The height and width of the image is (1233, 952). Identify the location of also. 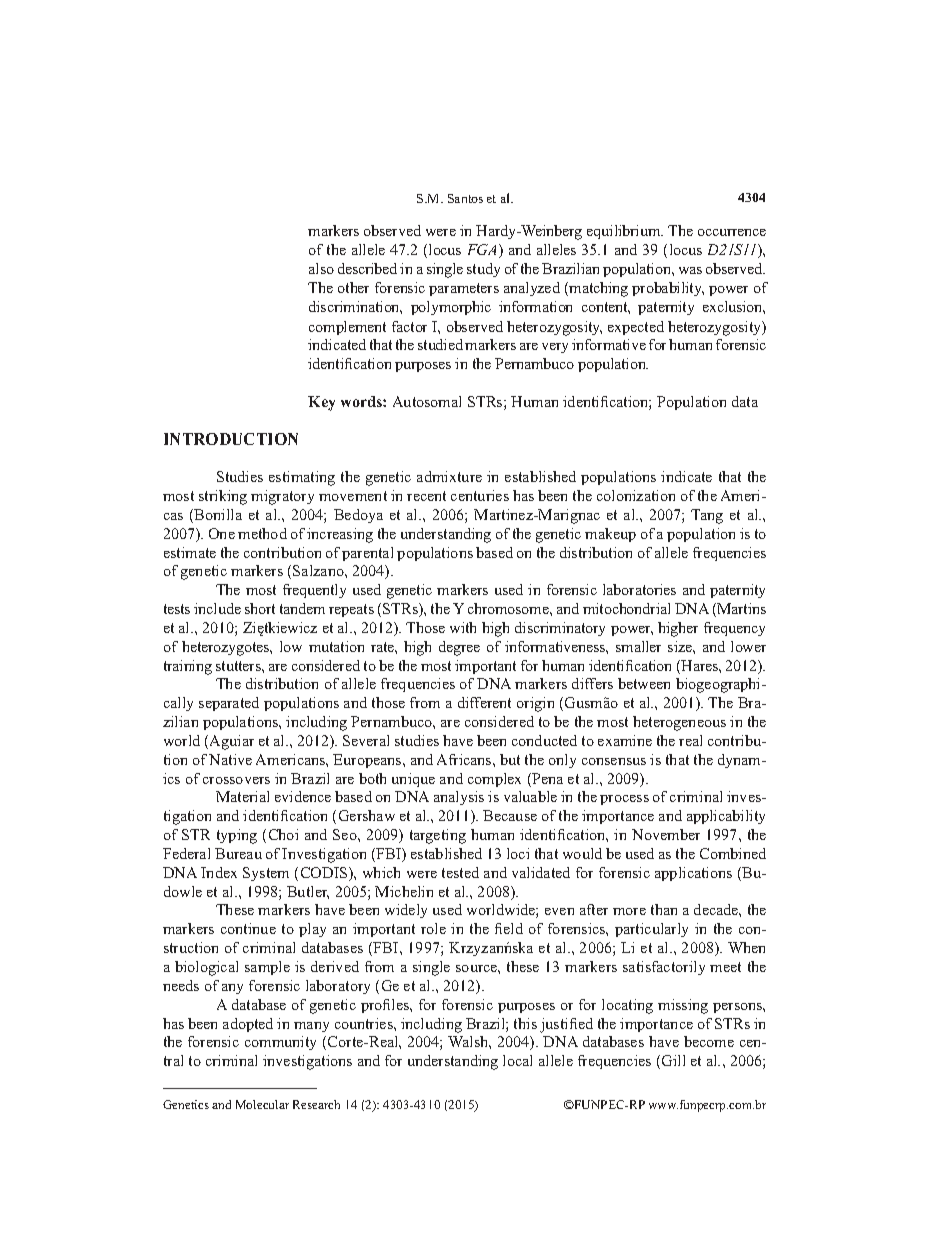
(321, 268).
